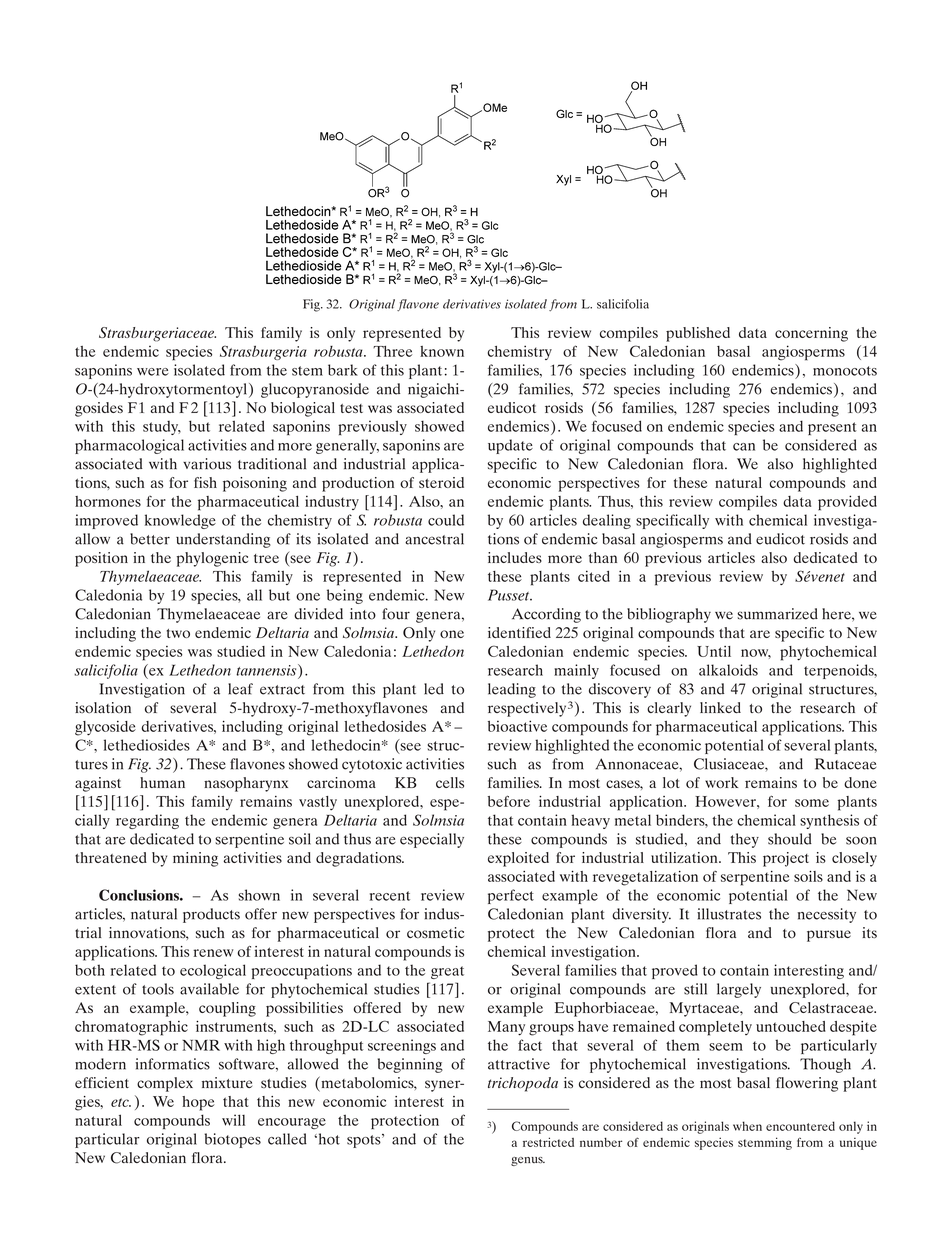 This screenshot has width=952, height=1251. I want to click on were, so click(153, 372).
